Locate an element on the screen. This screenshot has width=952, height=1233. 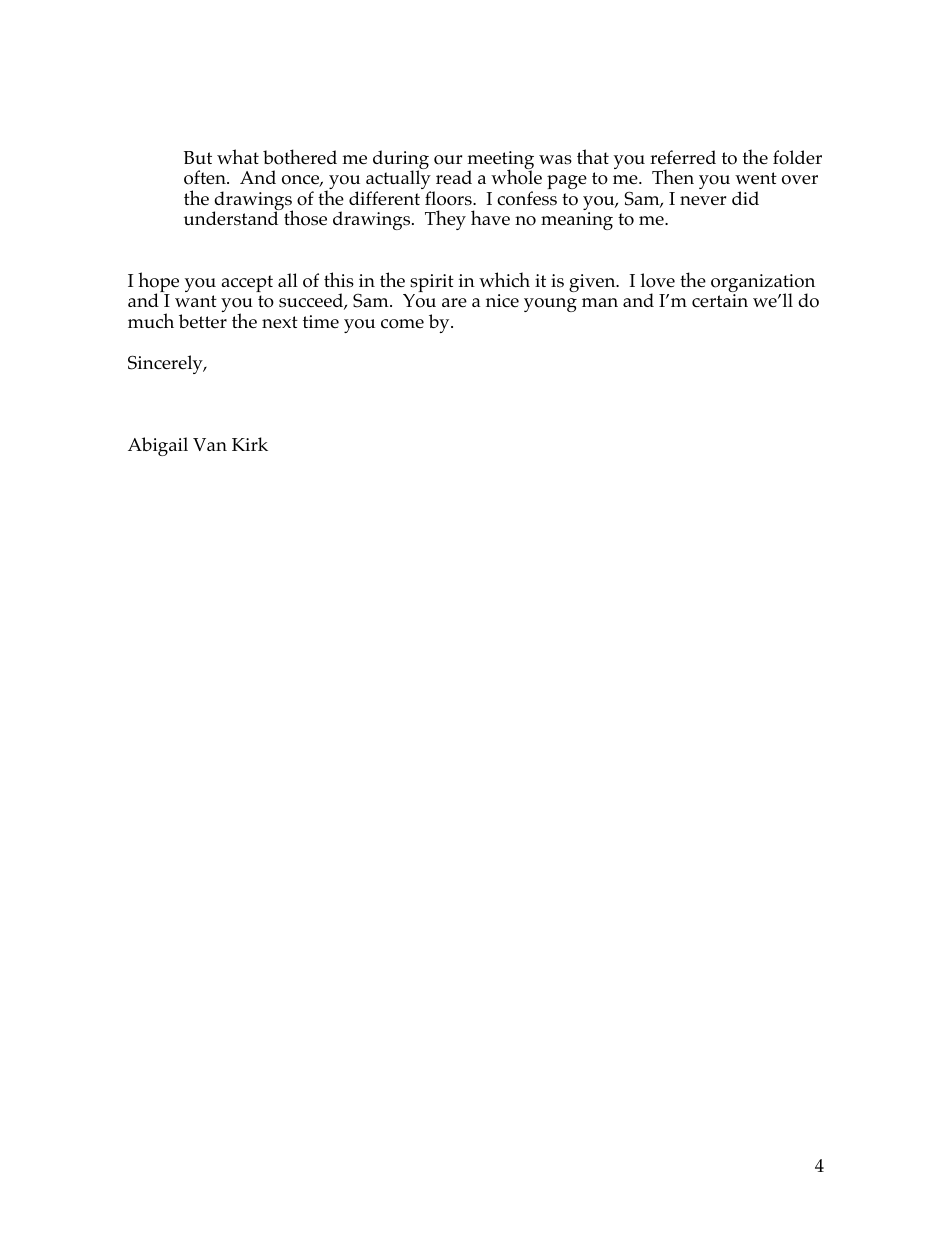
Abigail is located at coordinates (158, 446).
